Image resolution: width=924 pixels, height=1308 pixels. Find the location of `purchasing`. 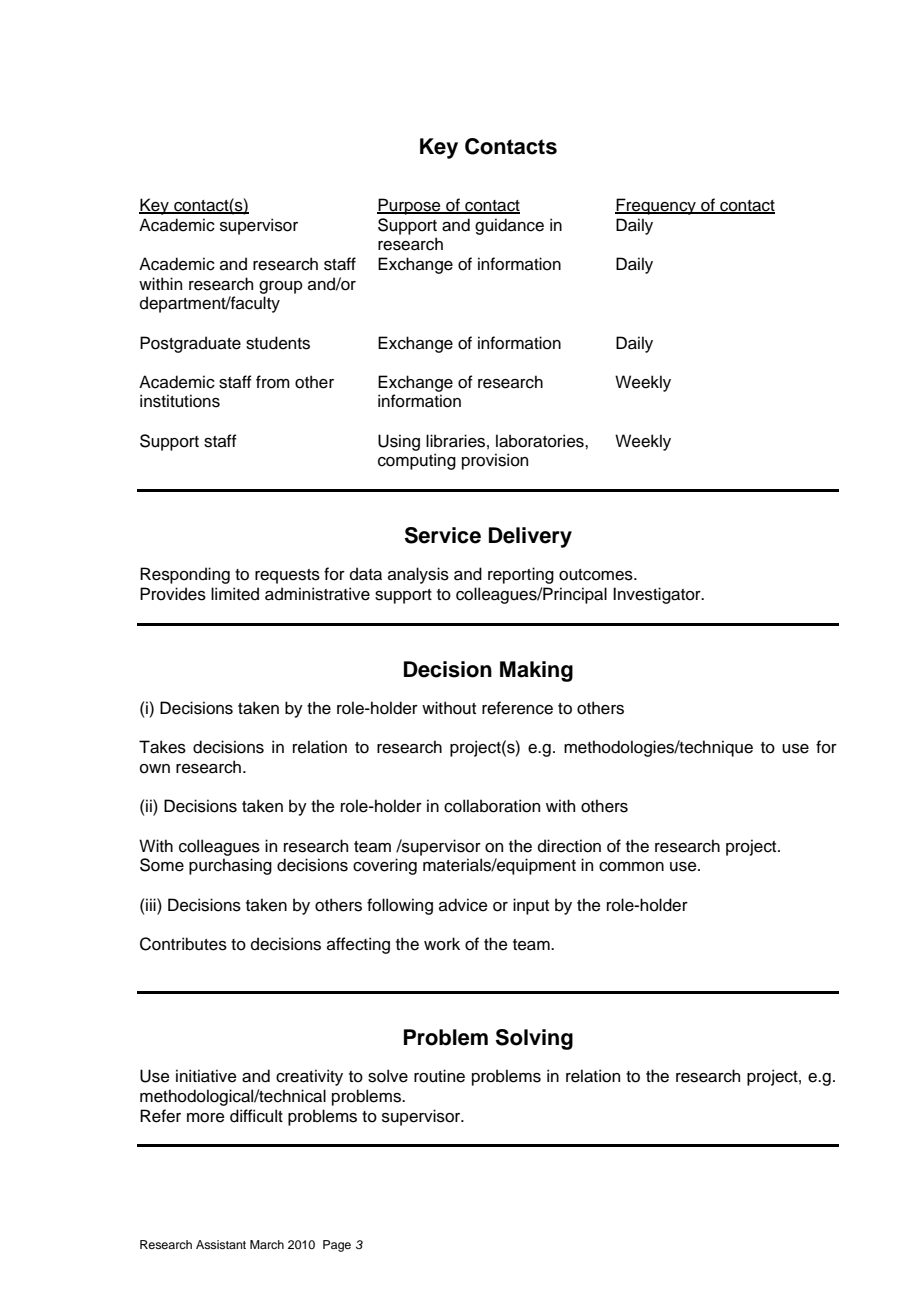

purchasing is located at coordinates (230, 866).
